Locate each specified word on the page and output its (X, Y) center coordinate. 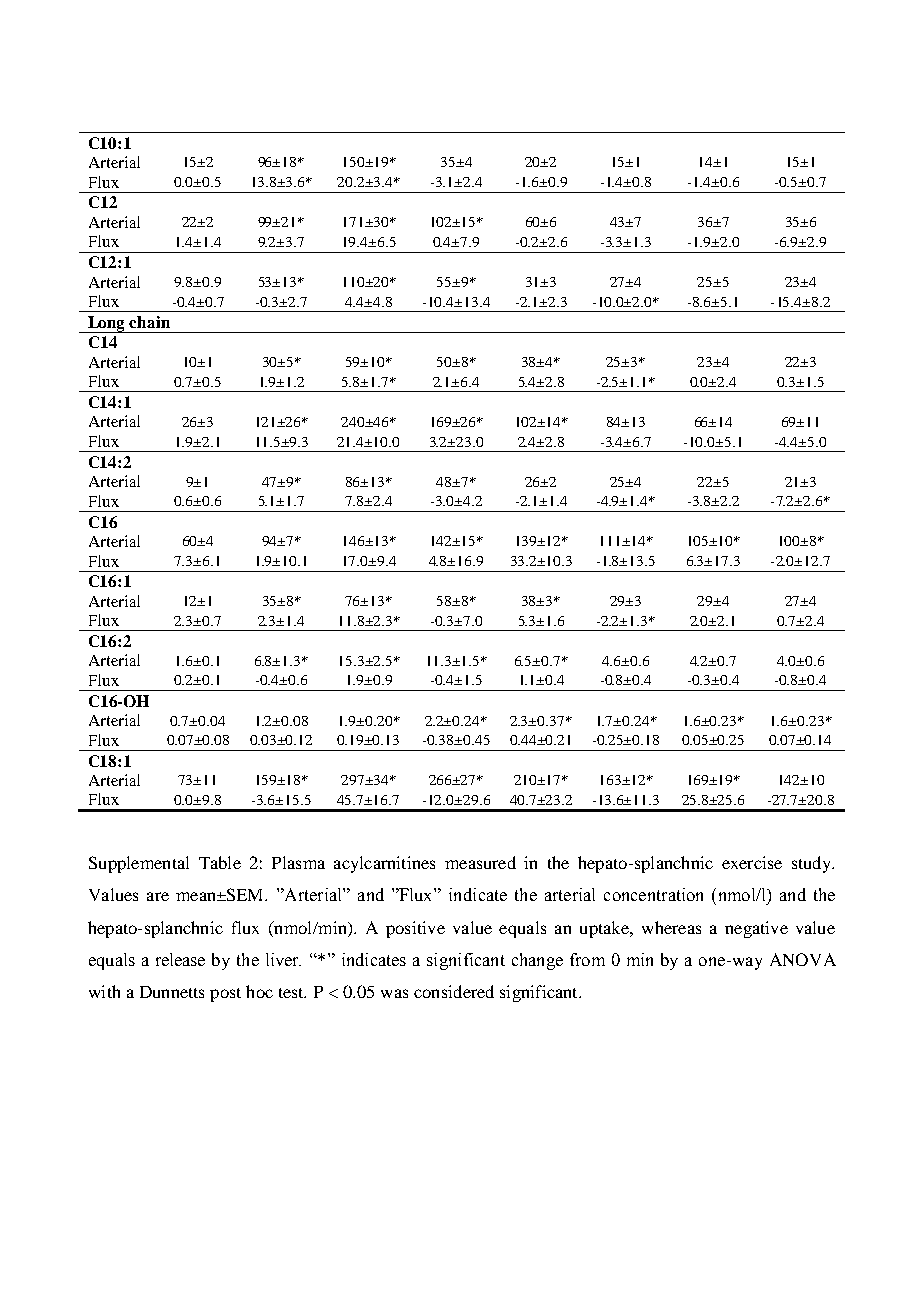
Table (220, 862)
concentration (653, 894)
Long (107, 324)
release (180, 959)
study (812, 864)
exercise (752, 862)
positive (415, 929)
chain (149, 322)
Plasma (298, 862)
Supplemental (139, 864)
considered (454, 991)
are (158, 896)
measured (480, 862)
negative (756, 929)
